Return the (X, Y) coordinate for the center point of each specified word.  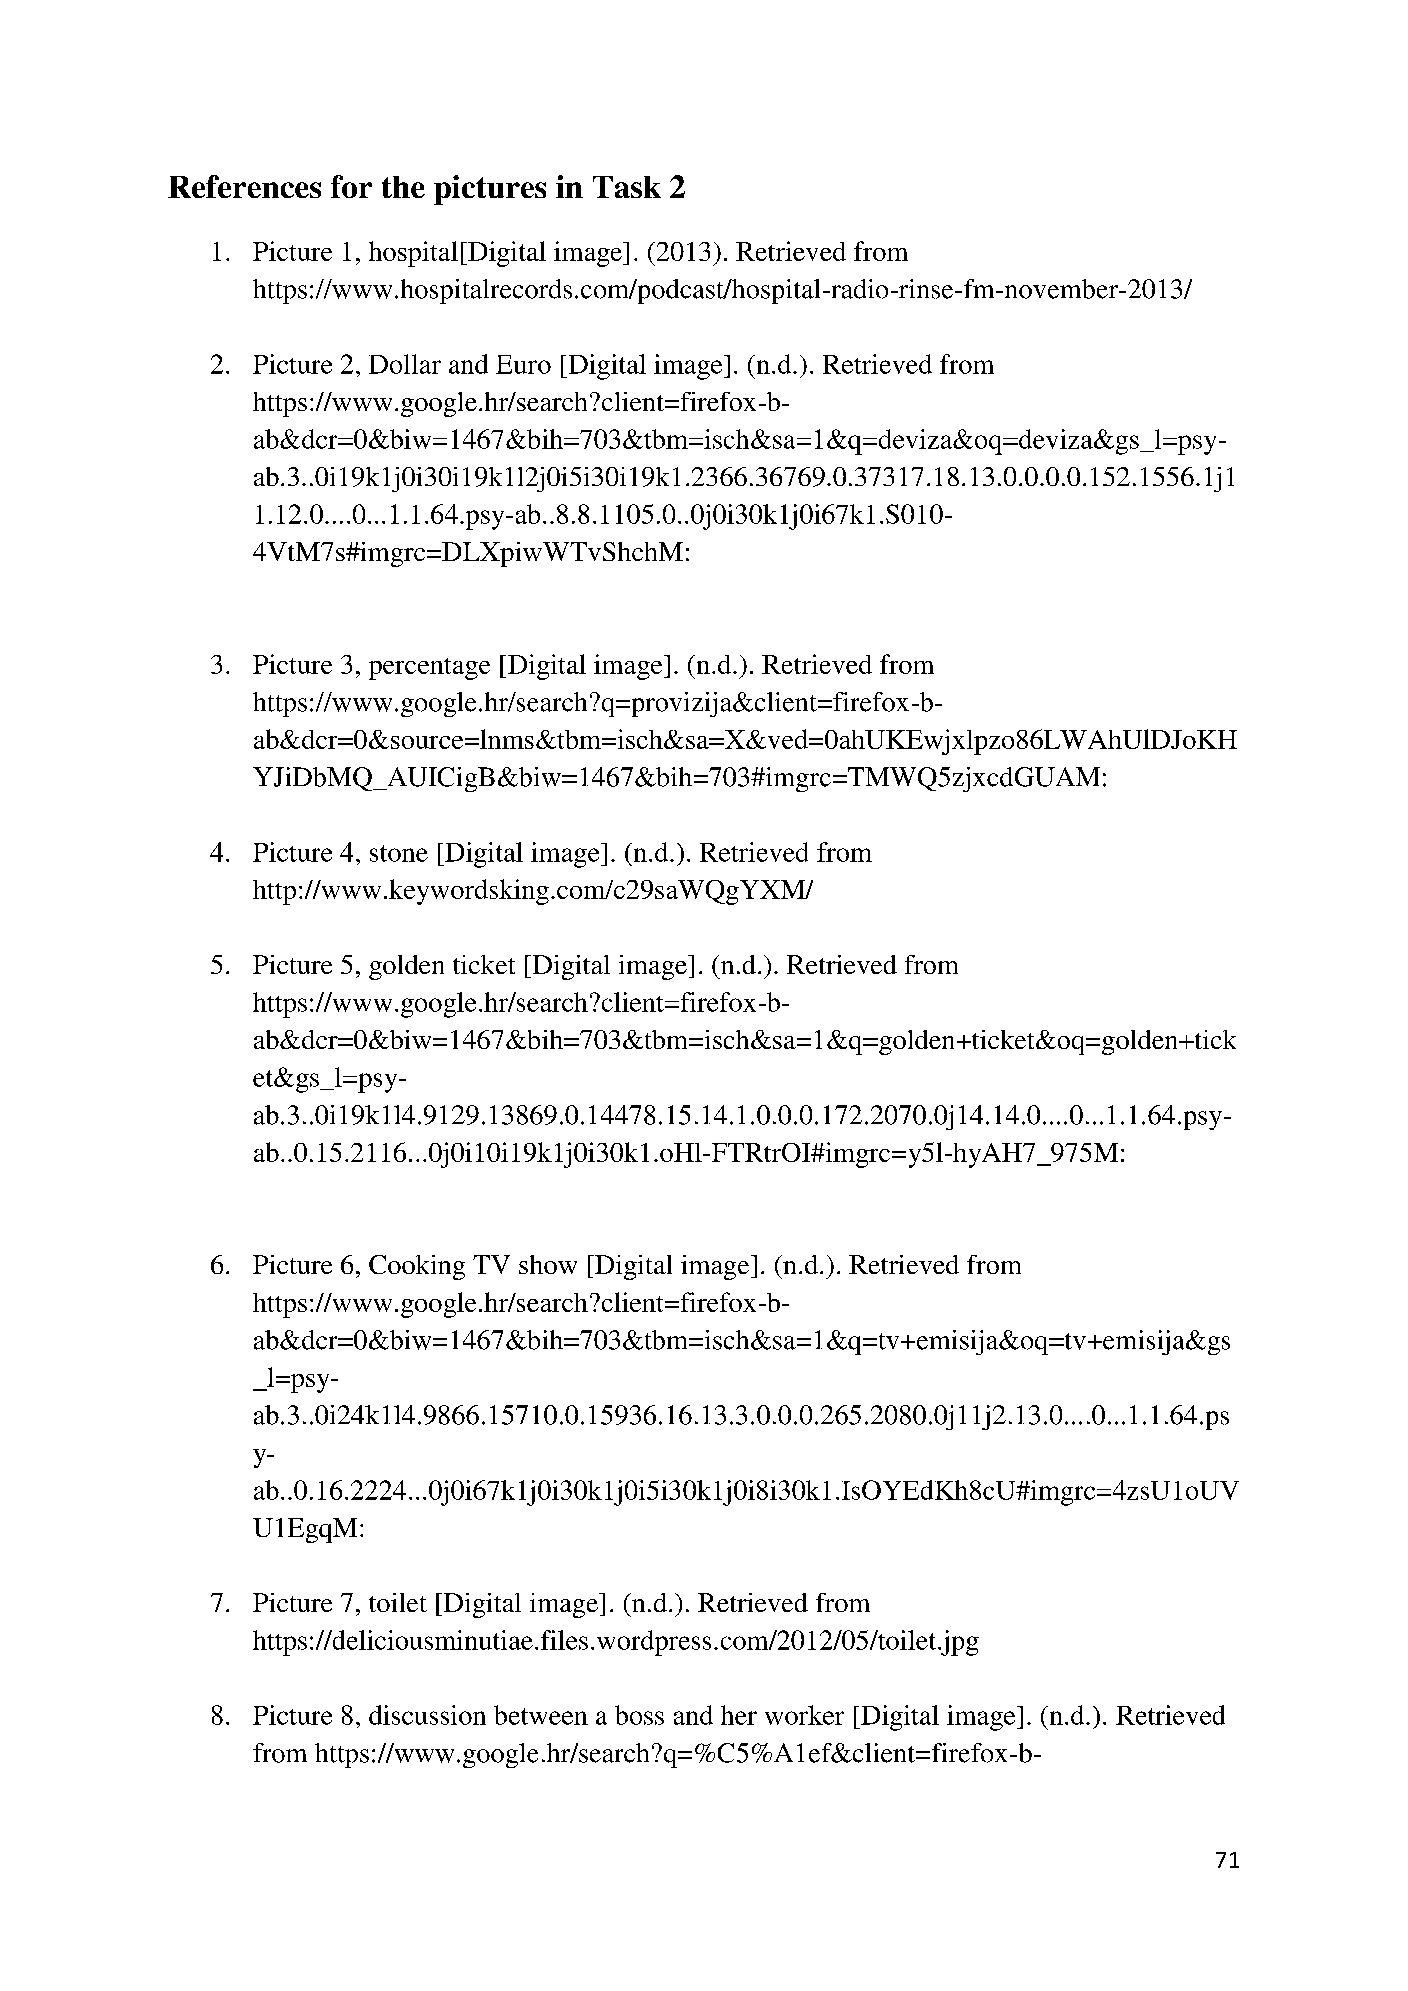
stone (399, 853)
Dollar (405, 364)
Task (627, 187)
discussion (427, 1715)
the (403, 187)
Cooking (417, 1267)
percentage (429, 669)
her (739, 1715)
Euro (523, 364)
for (351, 186)
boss (639, 1715)
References (244, 186)
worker (804, 1715)
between (541, 1715)
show (548, 1264)
